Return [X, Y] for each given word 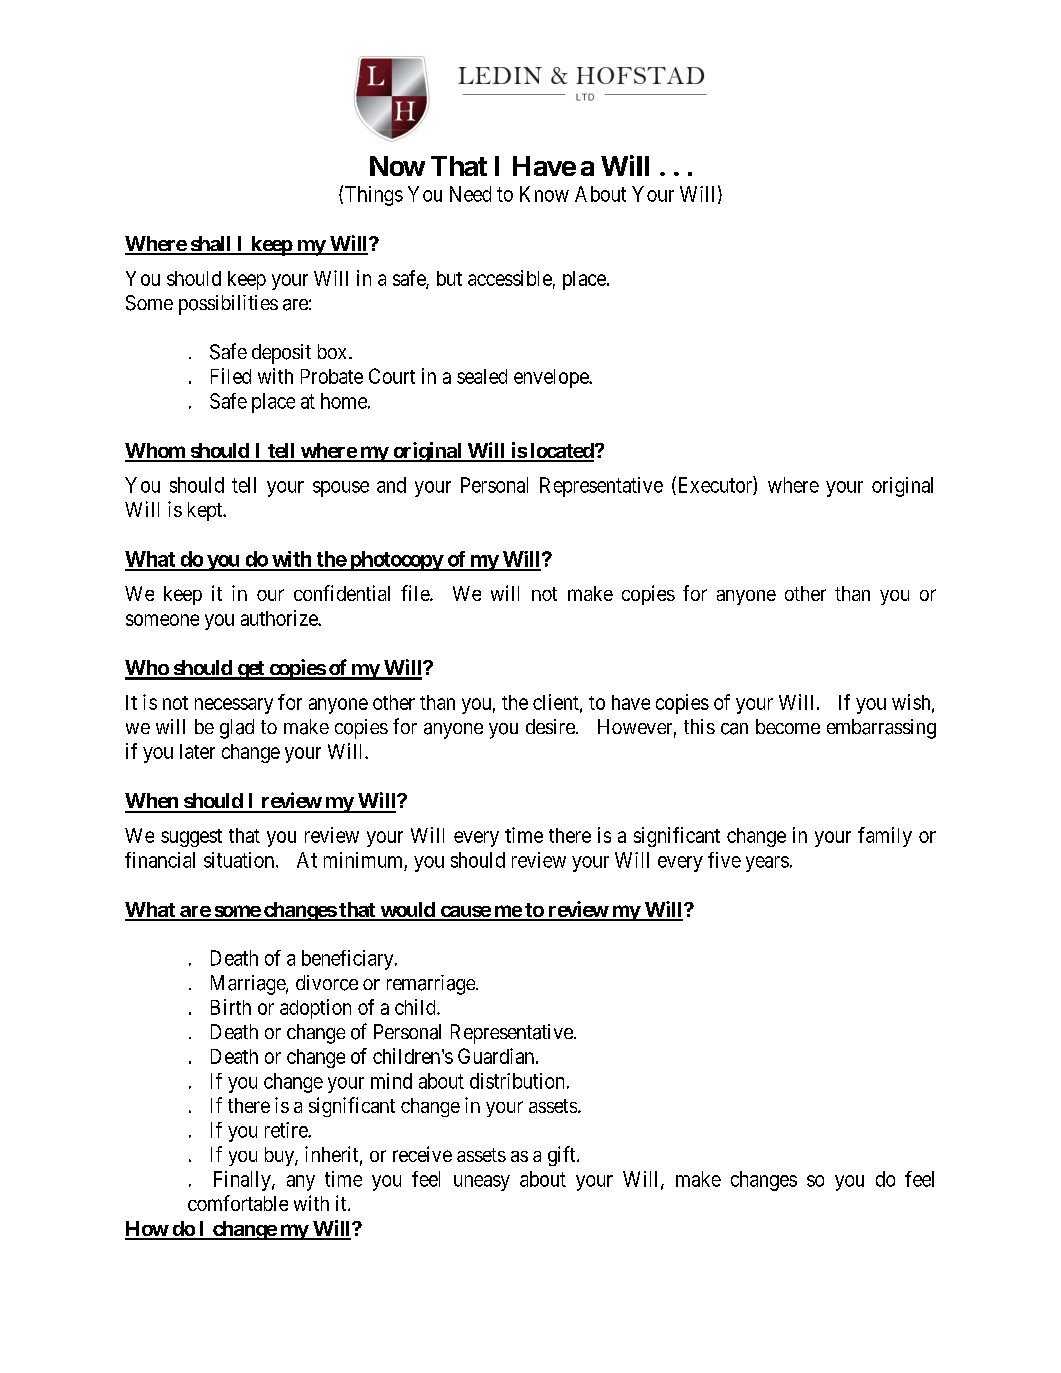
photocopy [395, 561]
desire [551, 726]
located [561, 452]
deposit [281, 354]
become [788, 726]
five [724, 860]
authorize [280, 618]
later [197, 751]
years [767, 864]
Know [544, 194]
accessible [510, 278]
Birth [231, 1007]
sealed [482, 376]
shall [211, 245]
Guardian [497, 1056]
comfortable [238, 1203]
